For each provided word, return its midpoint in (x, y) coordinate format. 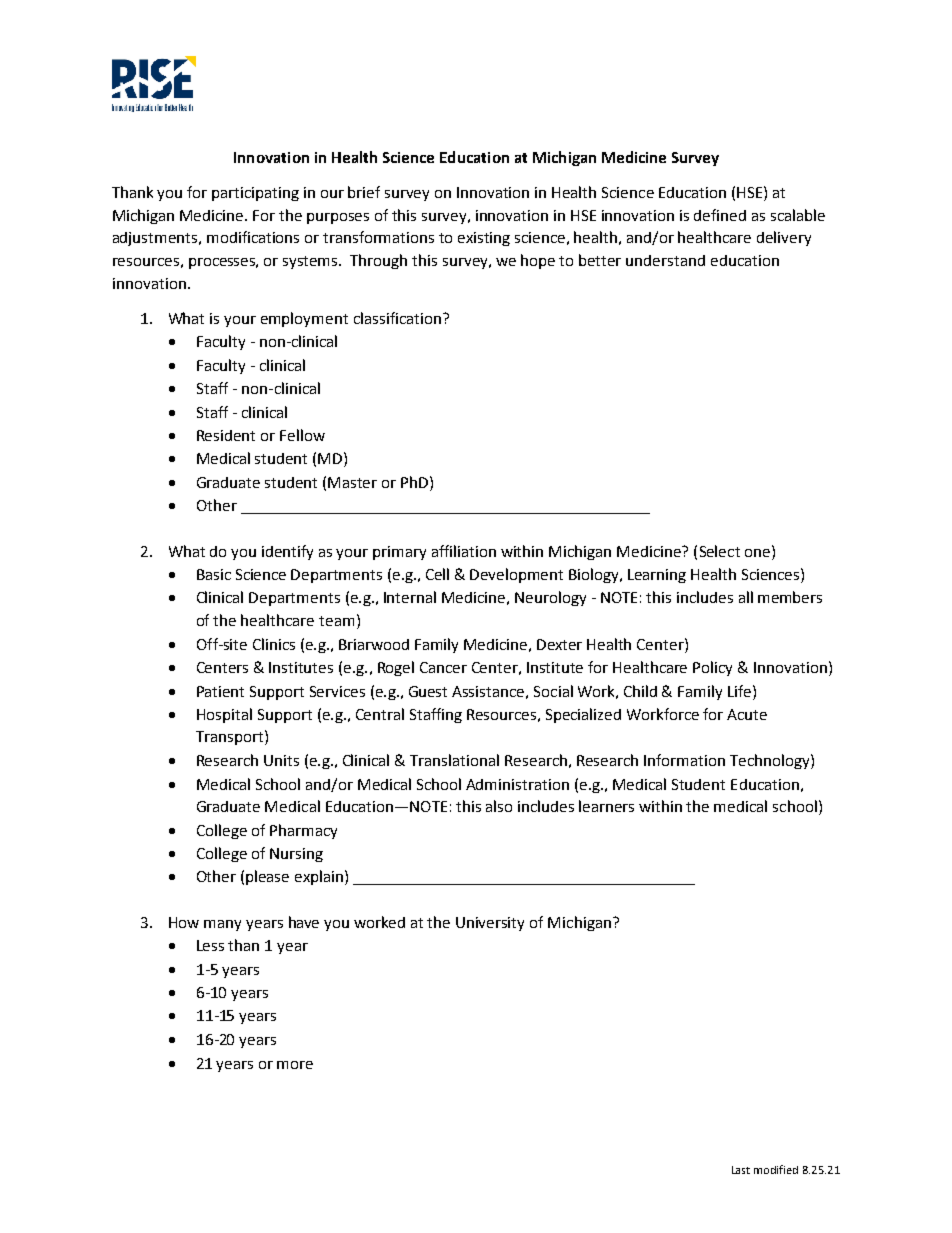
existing (484, 239)
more (295, 1065)
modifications (253, 237)
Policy (712, 668)
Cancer (443, 667)
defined (720, 215)
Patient (220, 691)
